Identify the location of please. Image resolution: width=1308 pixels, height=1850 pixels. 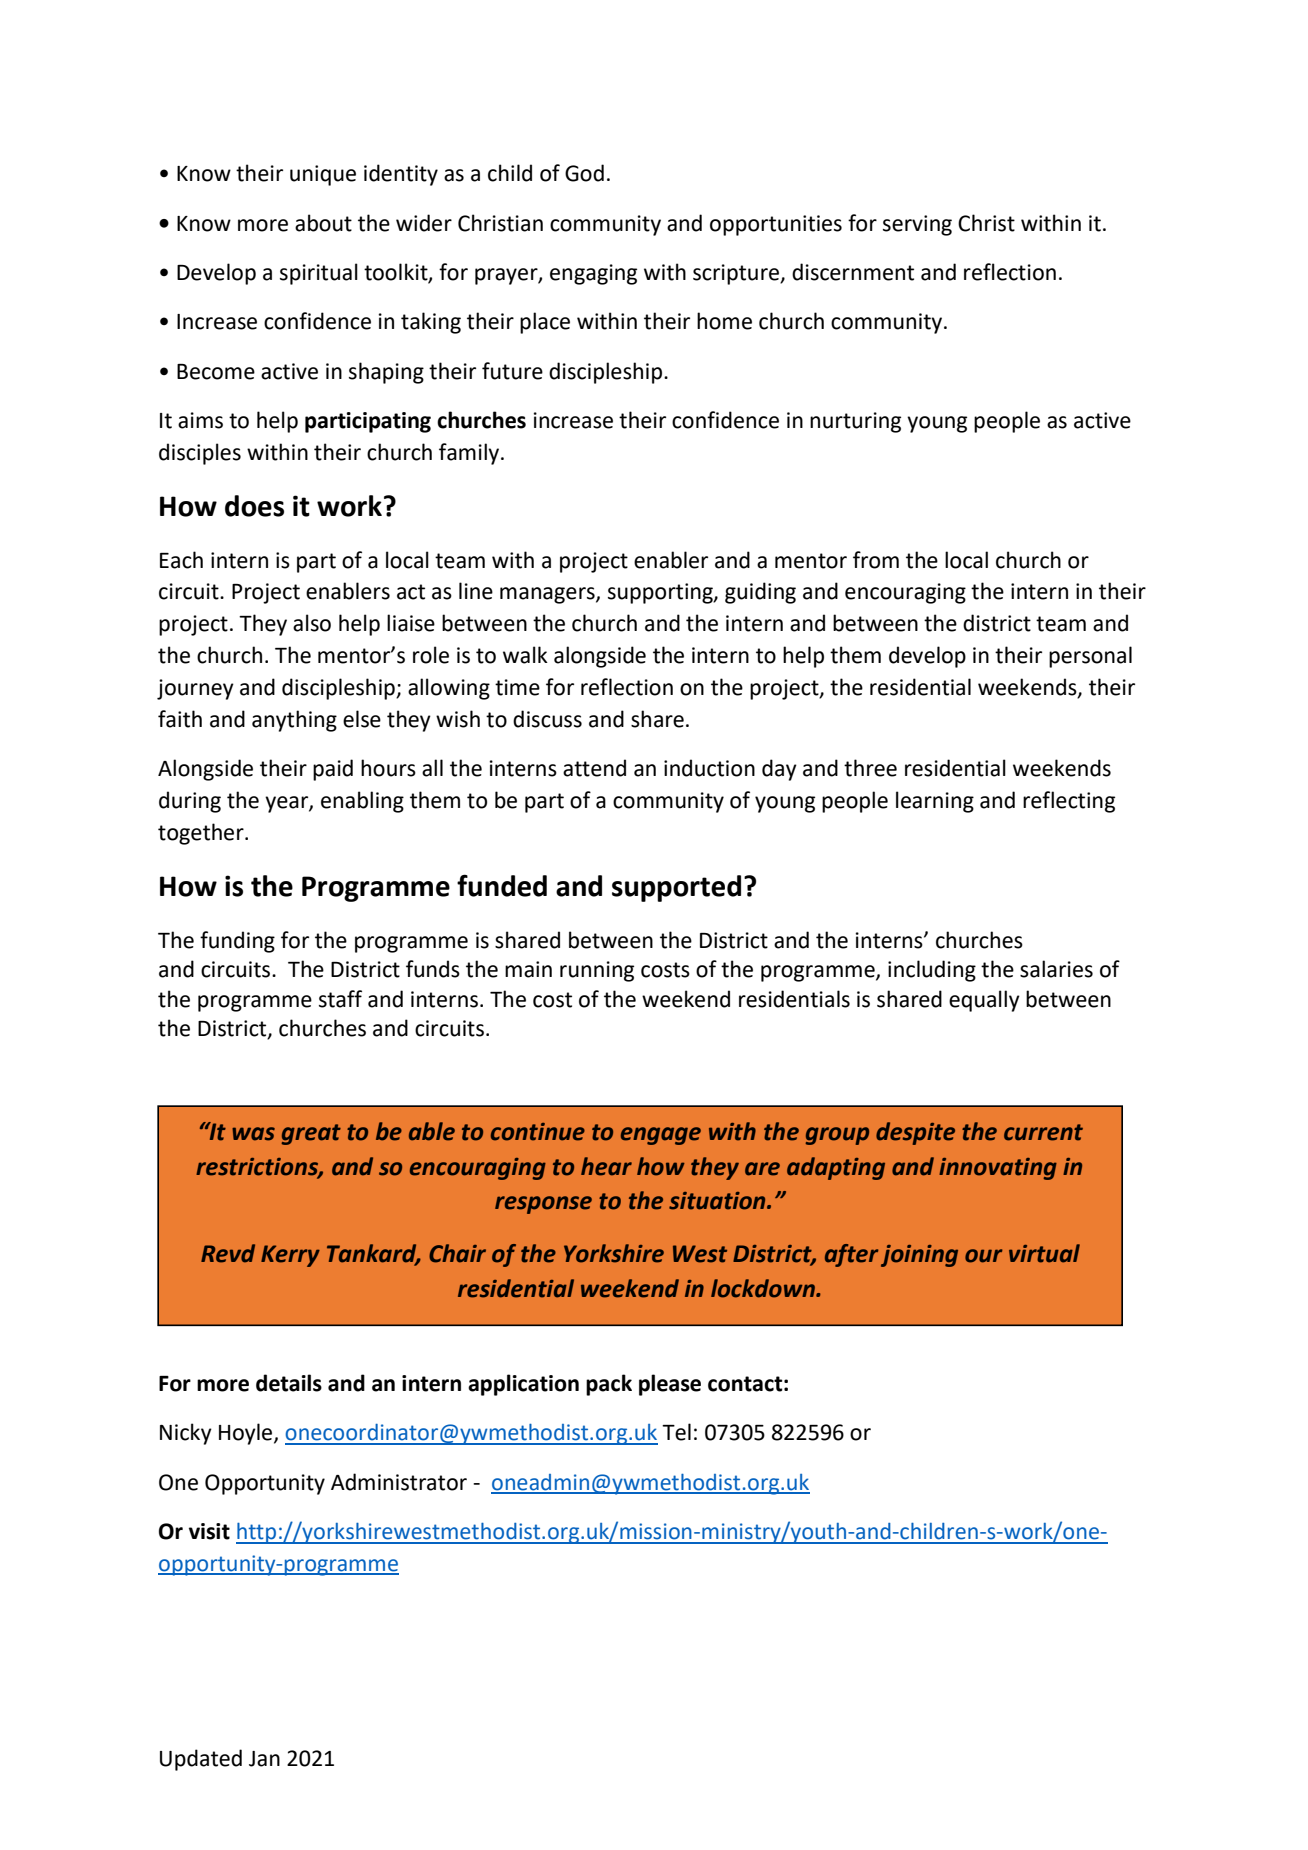
(670, 1385).
